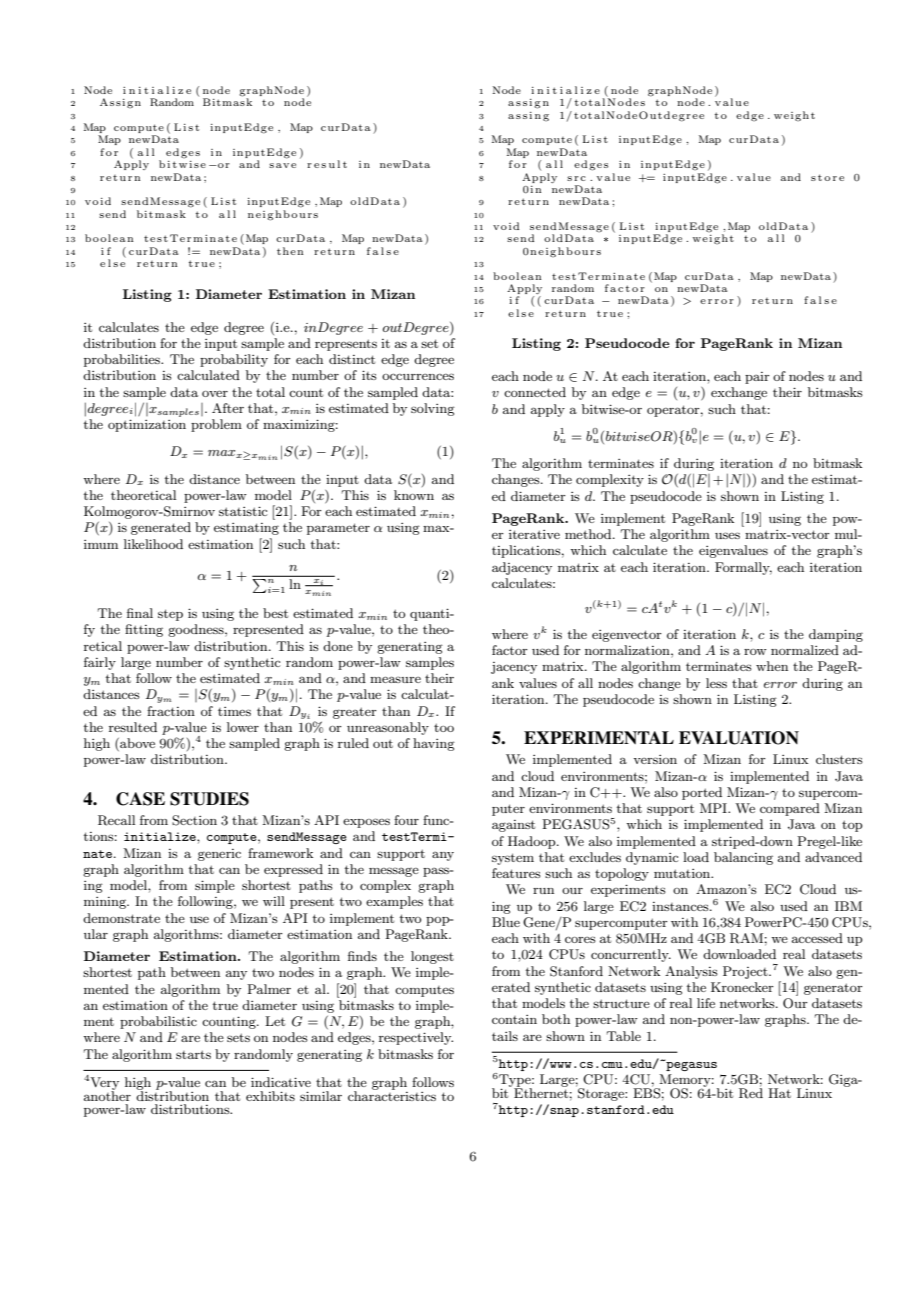  What do you see at coordinates (209, 799) in the screenshot?
I see `STUDIES` at bounding box center [209, 799].
